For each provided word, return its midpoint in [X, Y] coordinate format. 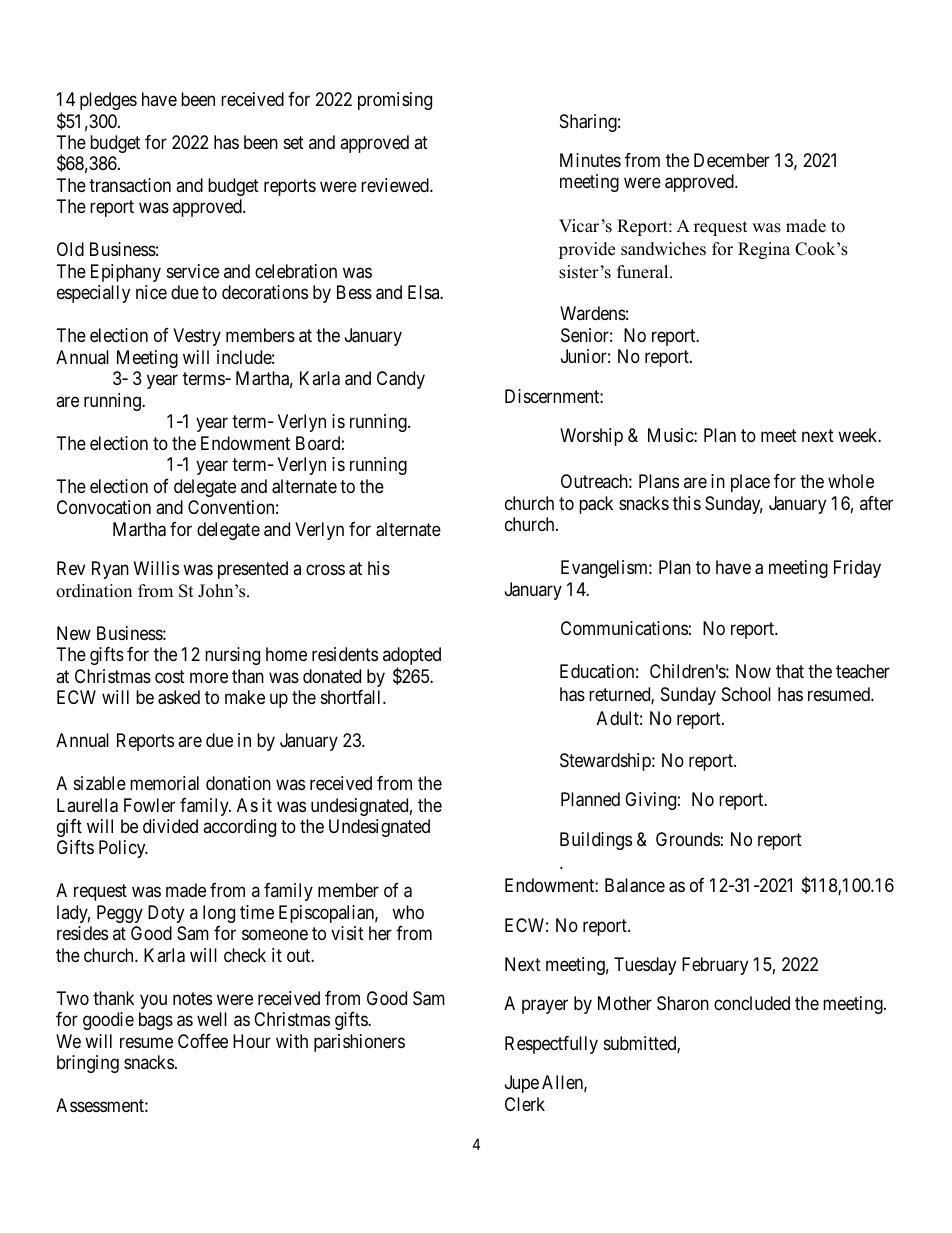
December [732, 160]
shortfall [352, 697]
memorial [164, 783]
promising [395, 101]
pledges [108, 101]
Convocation [104, 507]
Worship [591, 437]
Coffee [203, 1041]
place [750, 483]
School [746, 694]
